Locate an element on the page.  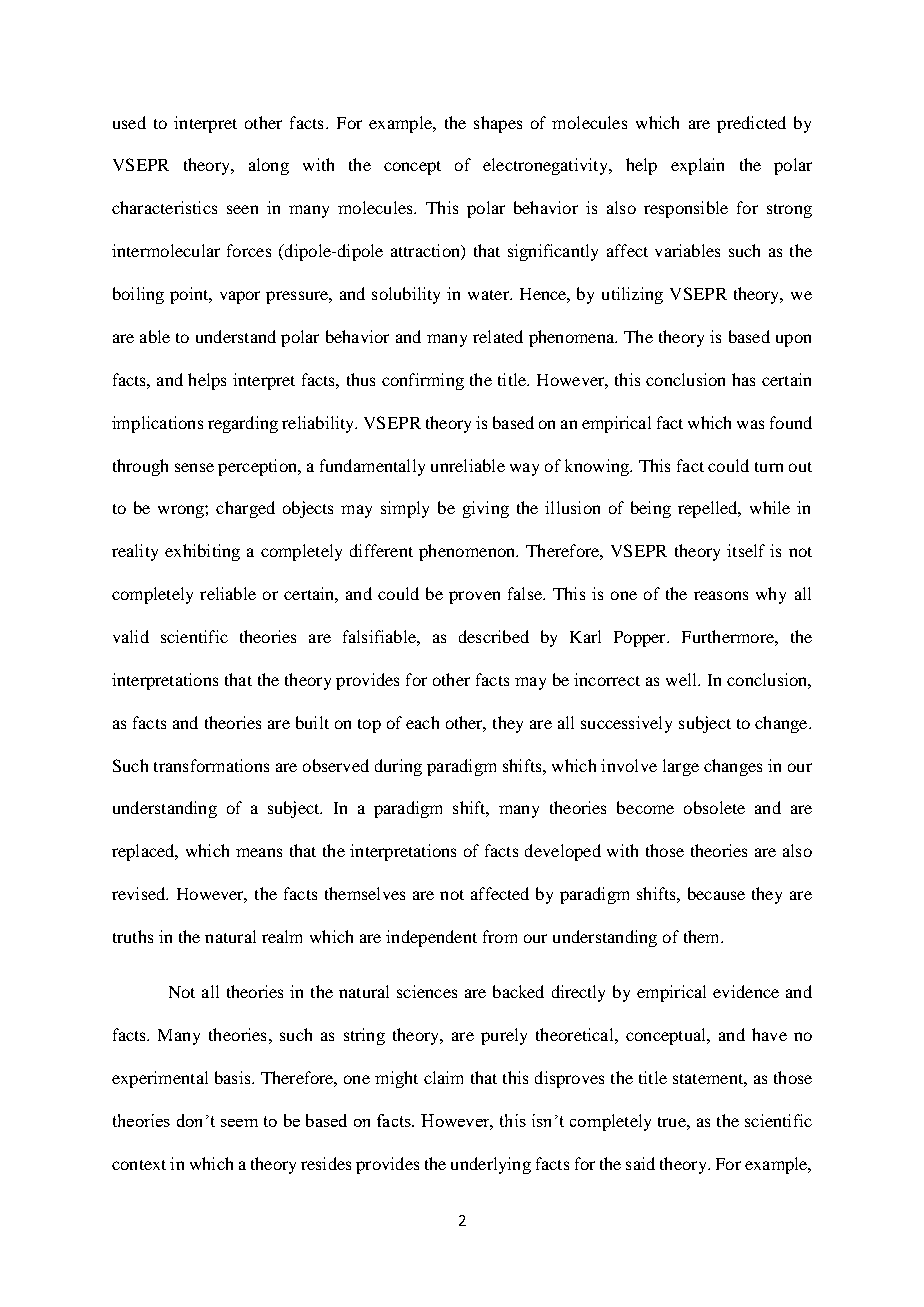
seem is located at coordinates (239, 1123).
